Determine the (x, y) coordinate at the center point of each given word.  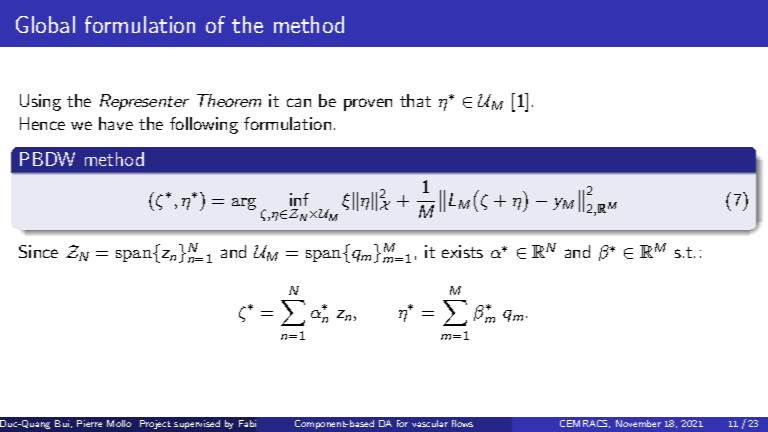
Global (45, 24)
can (299, 102)
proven (368, 104)
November (638, 423)
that (415, 100)
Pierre (89, 423)
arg (244, 204)
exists (462, 251)
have (116, 123)
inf (299, 199)
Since (38, 251)
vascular (430, 423)
